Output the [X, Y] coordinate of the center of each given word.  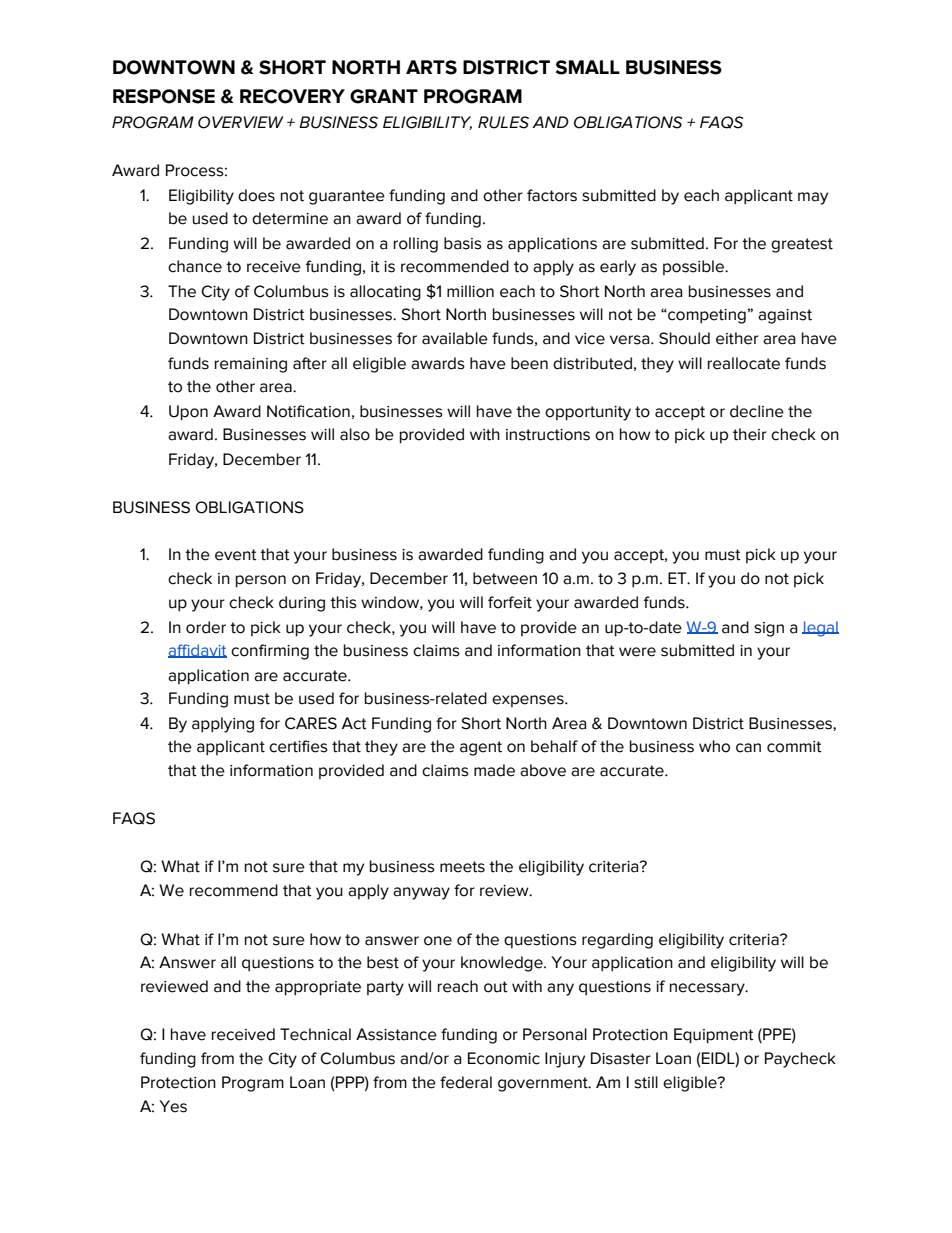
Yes [173, 1106]
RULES [503, 122]
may [813, 198]
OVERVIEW [241, 122]
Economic [504, 1058]
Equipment [714, 1036]
